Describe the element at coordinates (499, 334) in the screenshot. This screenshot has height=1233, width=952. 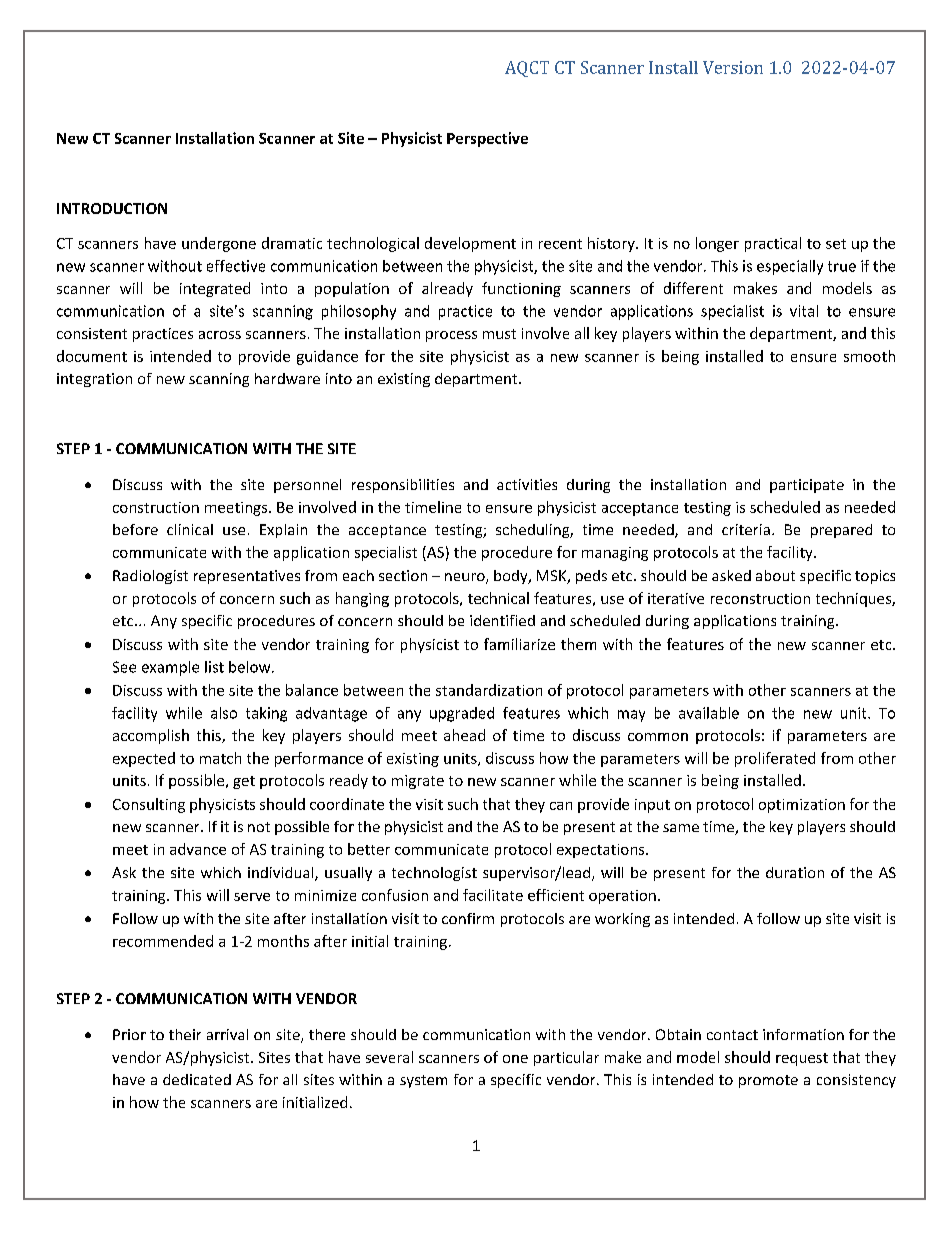
I see `must` at that location.
